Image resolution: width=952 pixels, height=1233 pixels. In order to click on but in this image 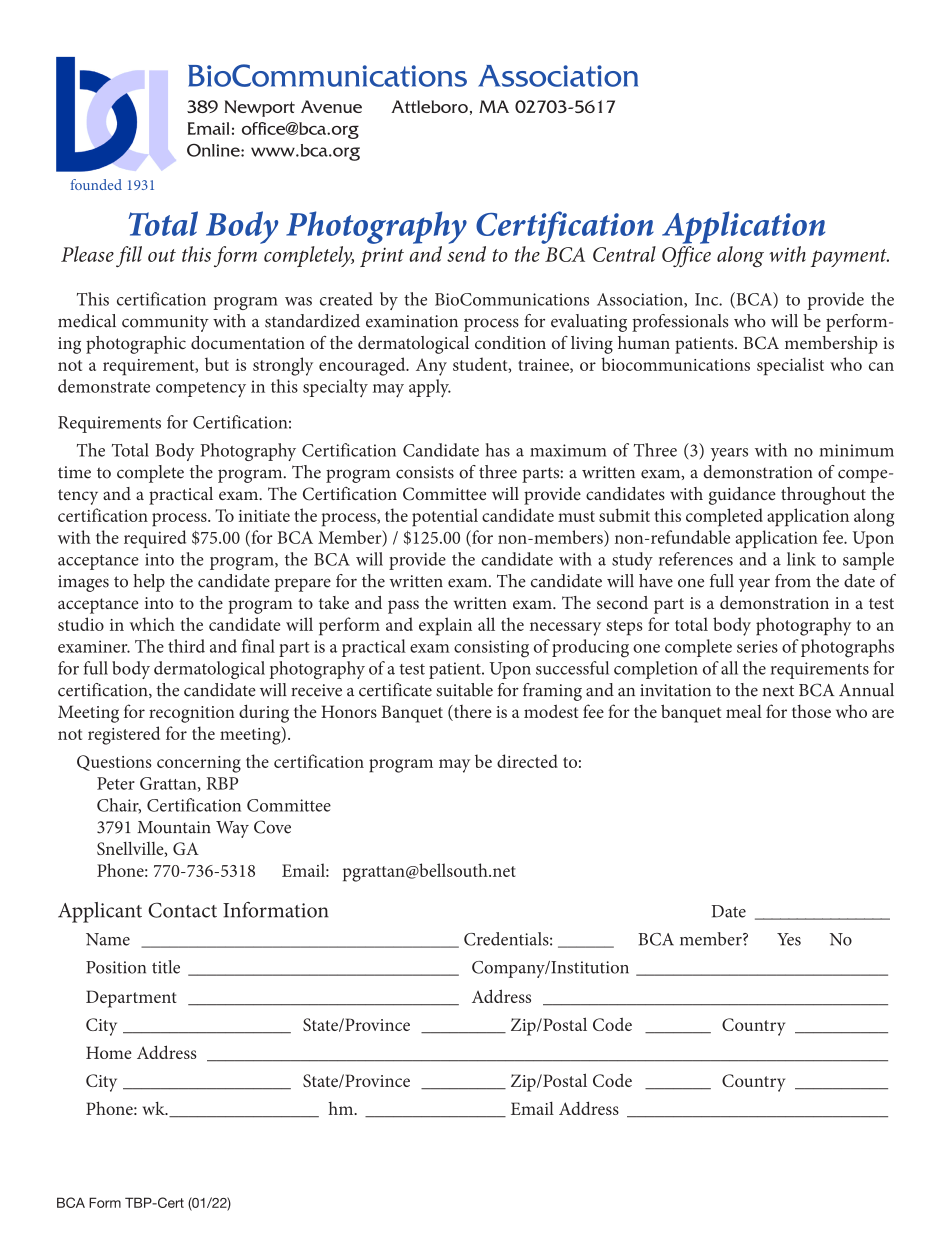, I will do `click(217, 364)`.
